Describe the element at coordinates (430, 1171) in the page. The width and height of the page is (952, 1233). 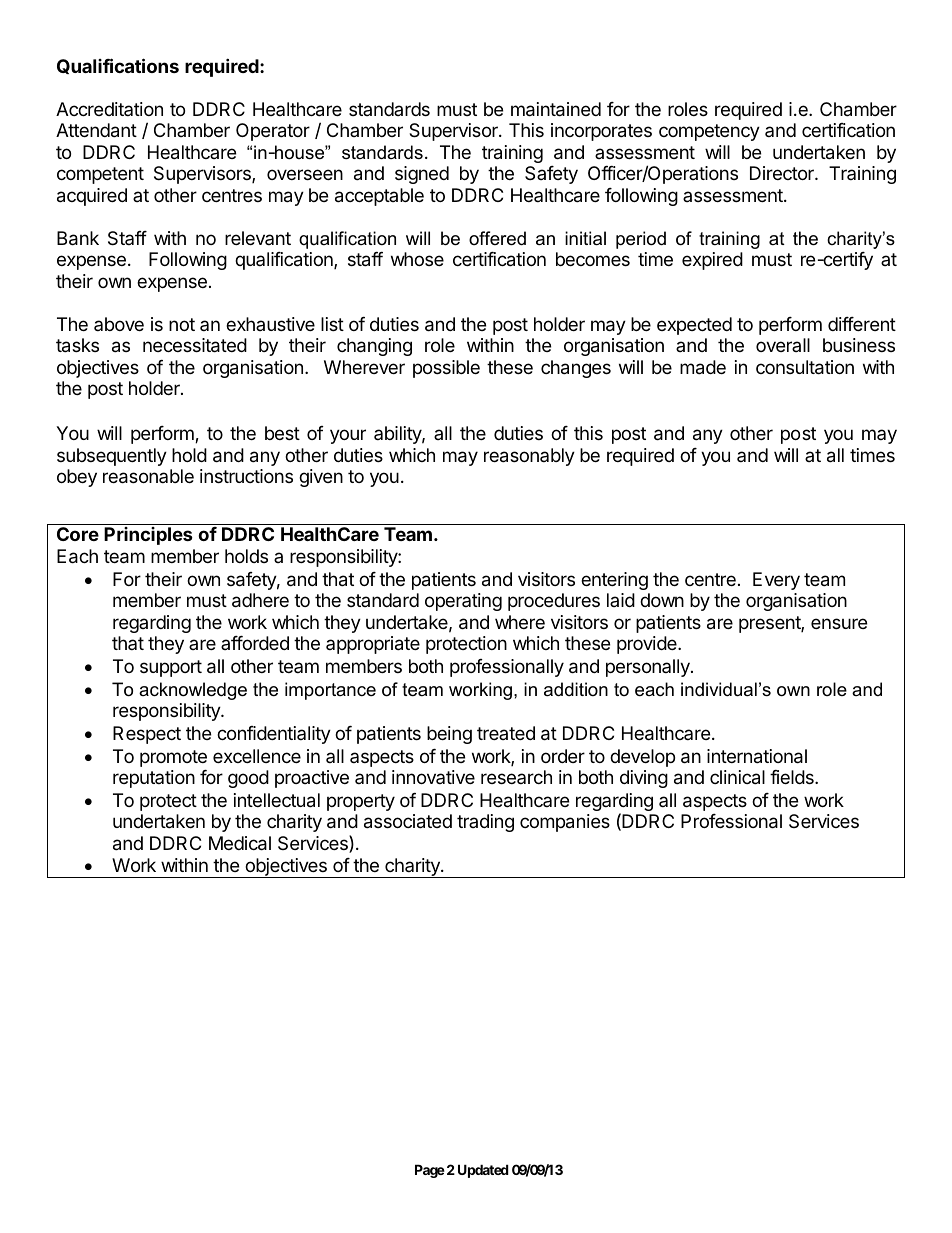
I see `Page` at that location.
